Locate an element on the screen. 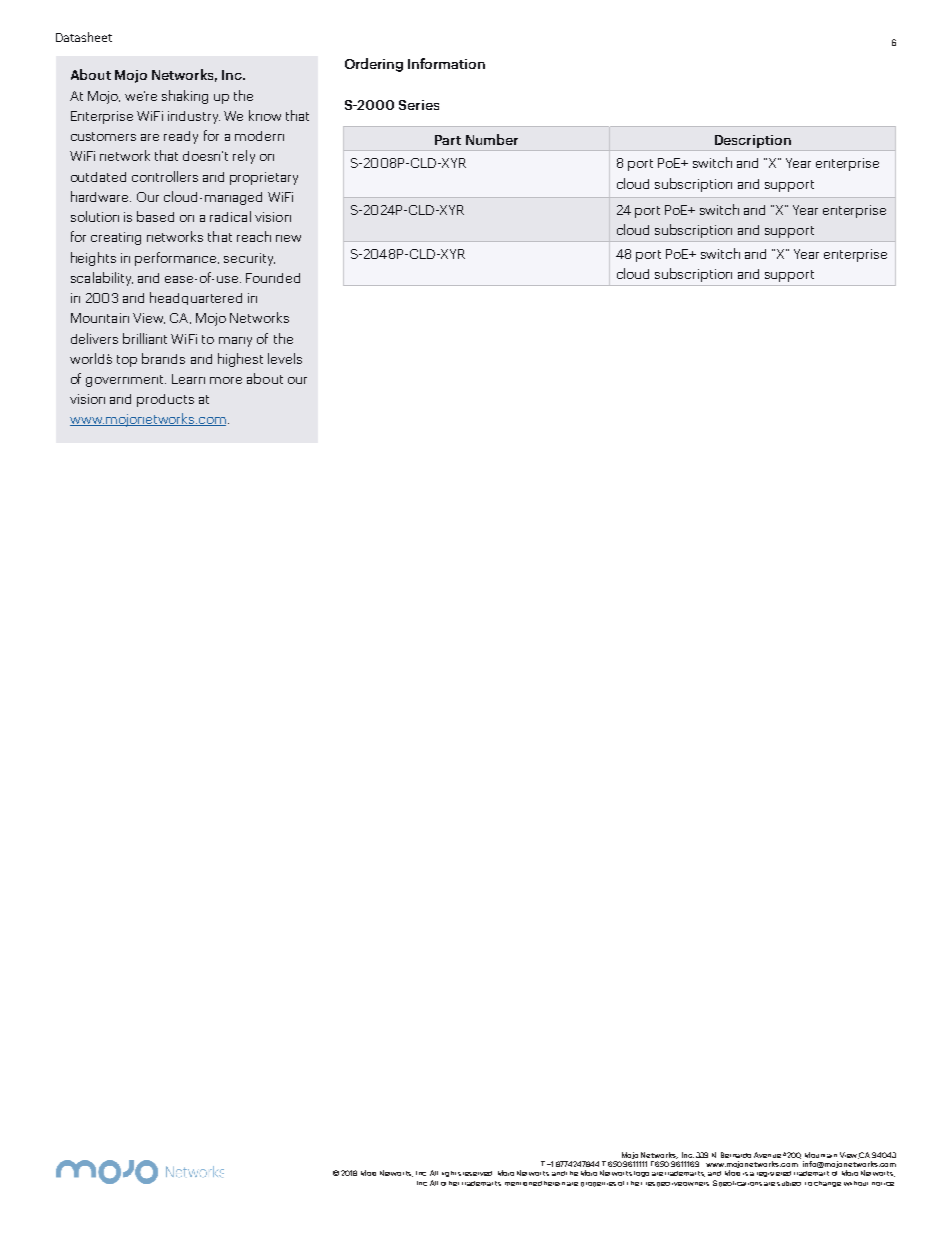  Bernardo is located at coordinates (736, 1155).
